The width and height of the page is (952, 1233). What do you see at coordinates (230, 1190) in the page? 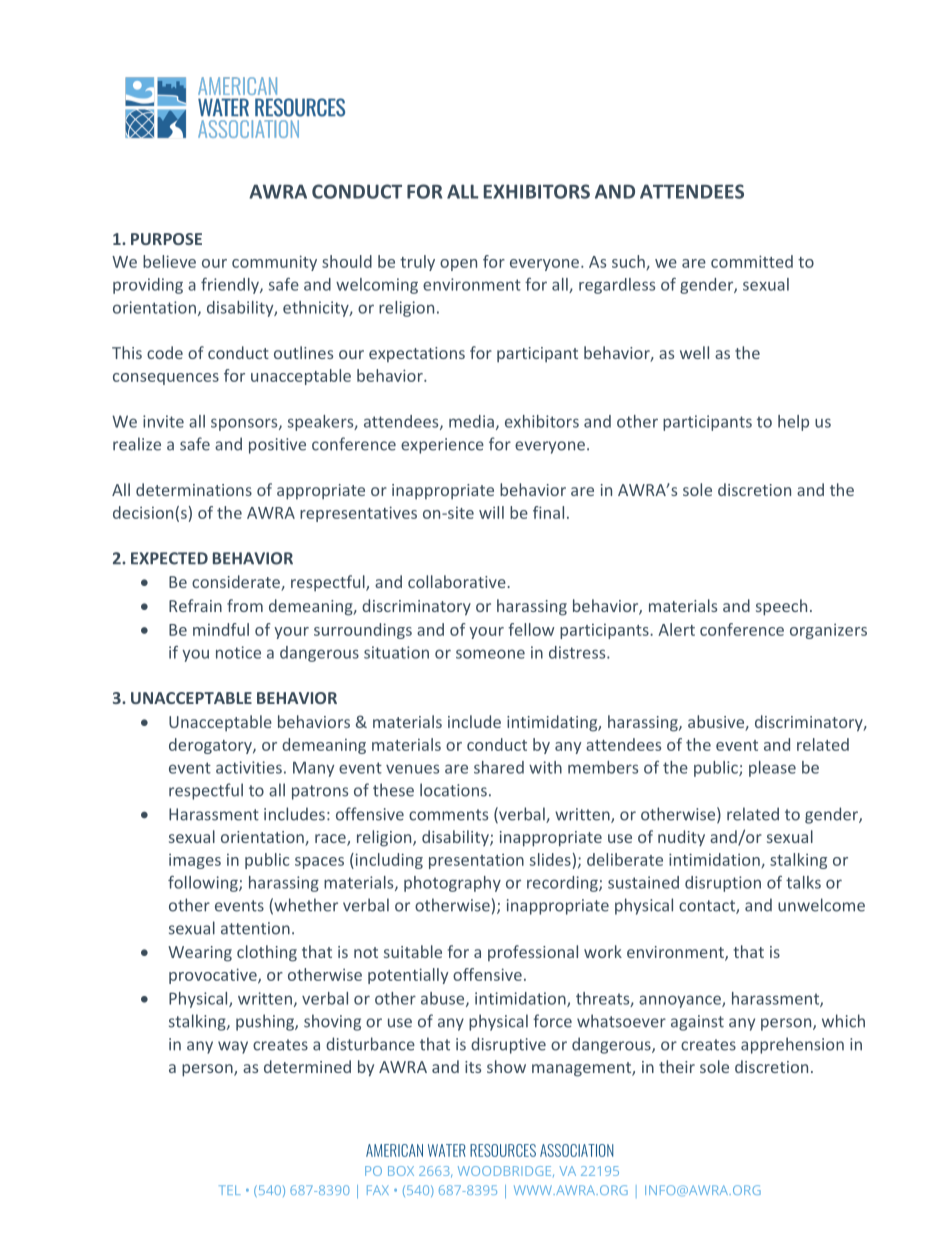
I see `TEL` at bounding box center [230, 1190].
